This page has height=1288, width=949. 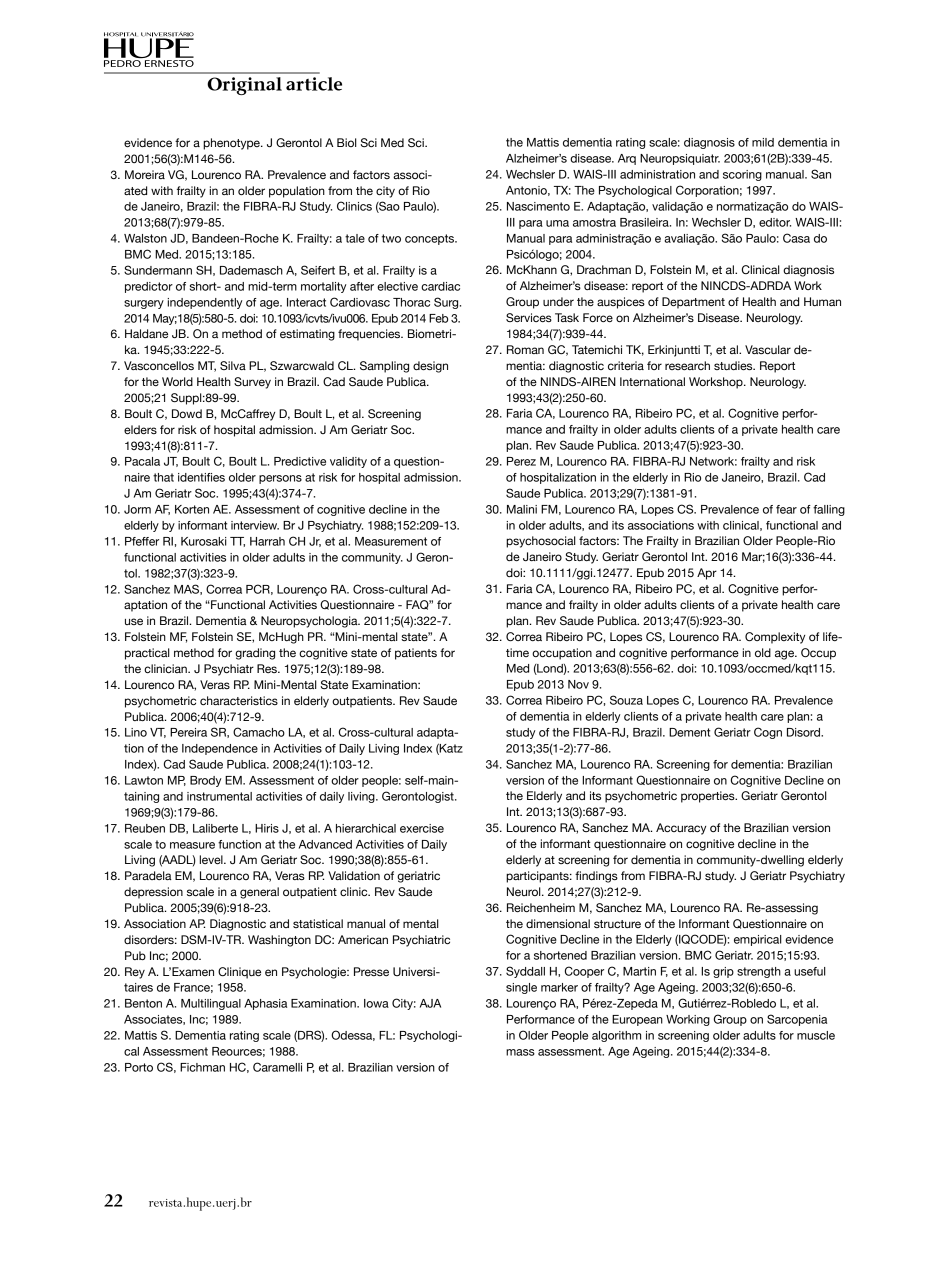 What do you see at coordinates (431, 239) in the page?
I see `concepts` at bounding box center [431, 239].
